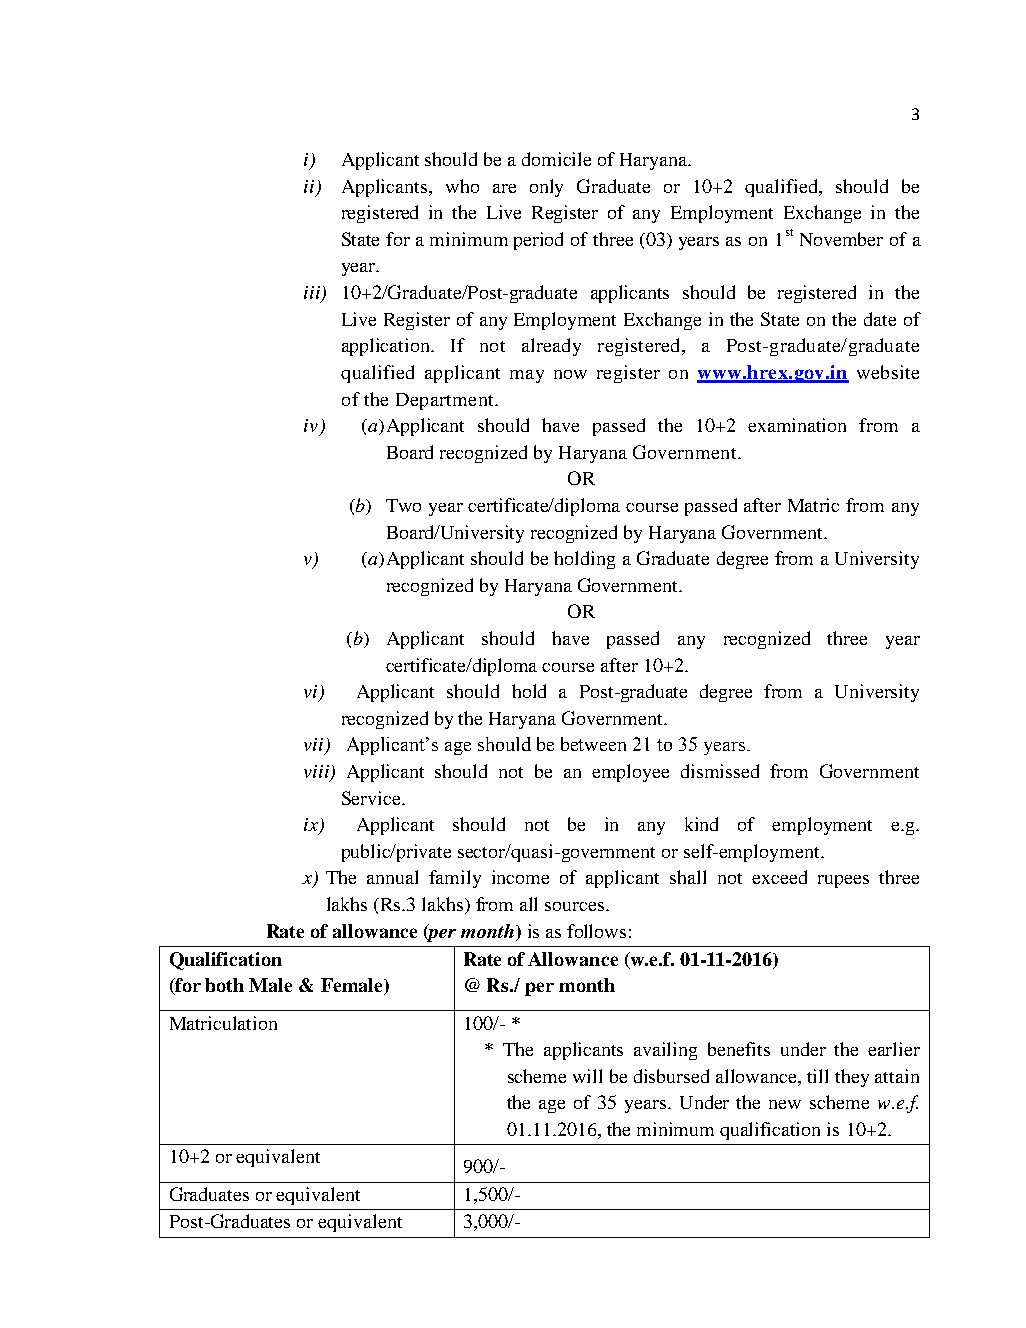 This document has width=1026, height=1328. What do you see at coordinates (593, 744) in the document?
I see `between` at bounding box center [593, 744].
